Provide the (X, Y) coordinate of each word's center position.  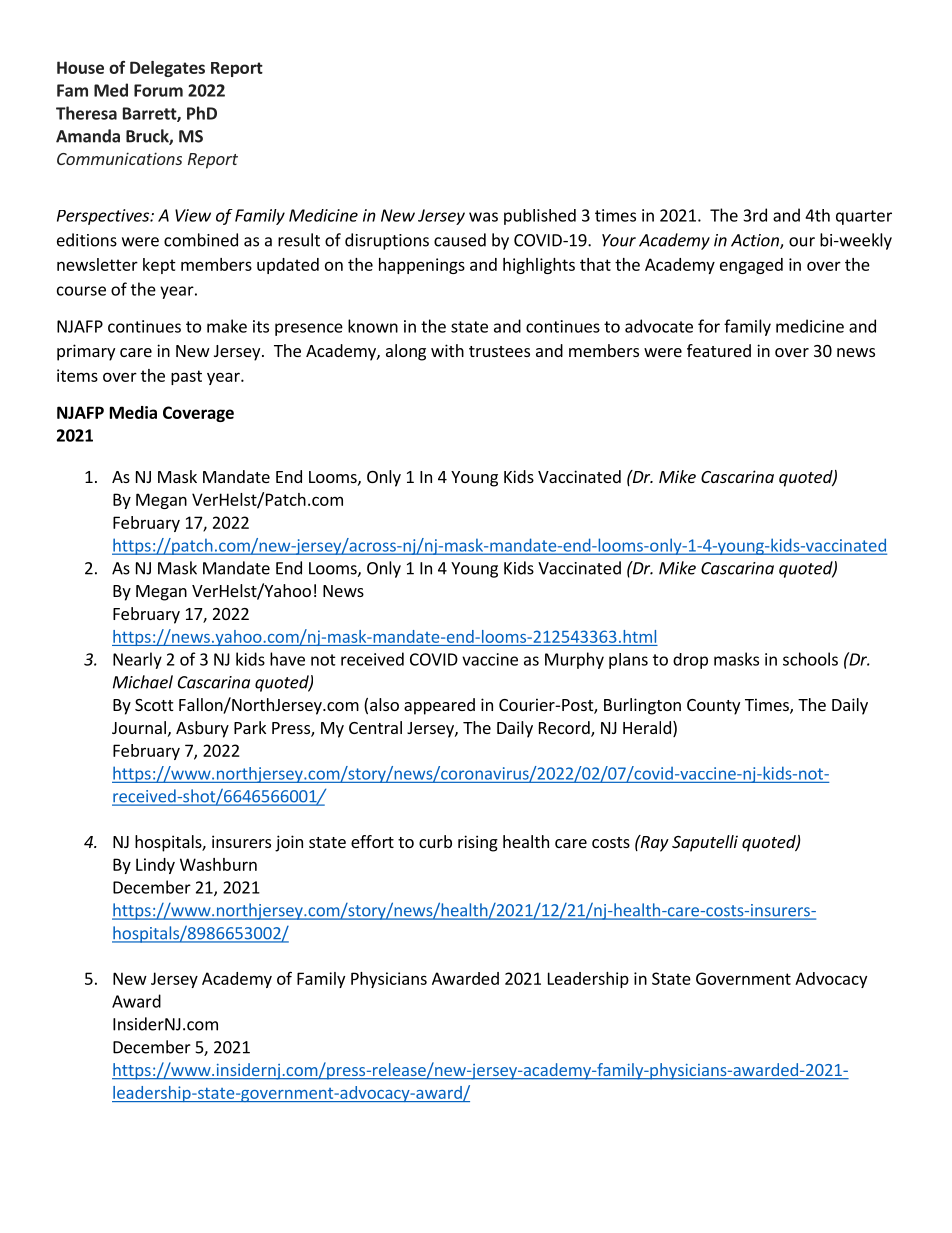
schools (810, 659)
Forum (158, 90)
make (227, 326)
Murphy (574, 660)
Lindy (155, 866)
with (447, 350)
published (540, 217)
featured (719, 350)
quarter (864, 217)
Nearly (137, 660)
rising (478, 843)
